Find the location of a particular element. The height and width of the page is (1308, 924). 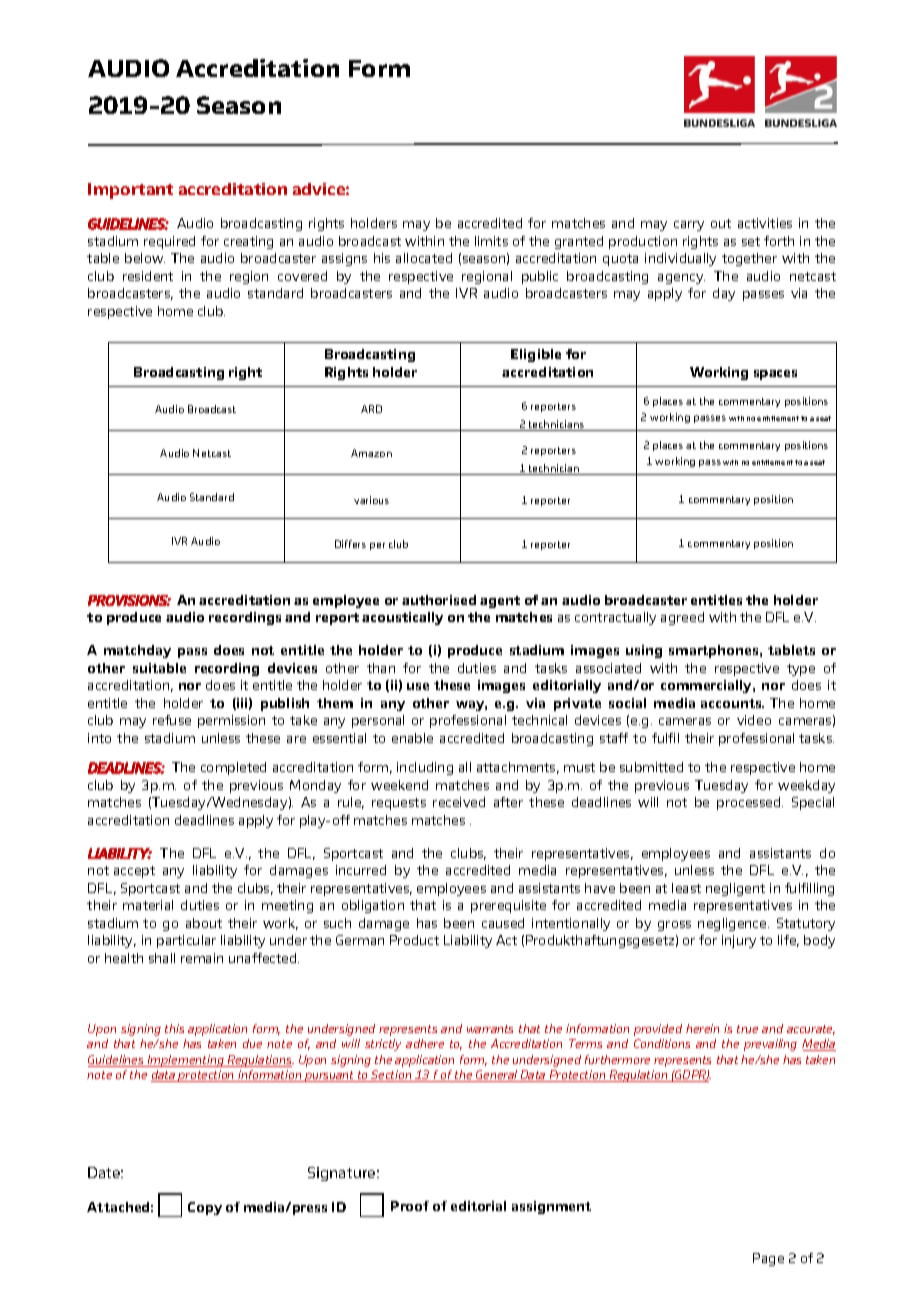

required is located at coordinates (169, 242).
